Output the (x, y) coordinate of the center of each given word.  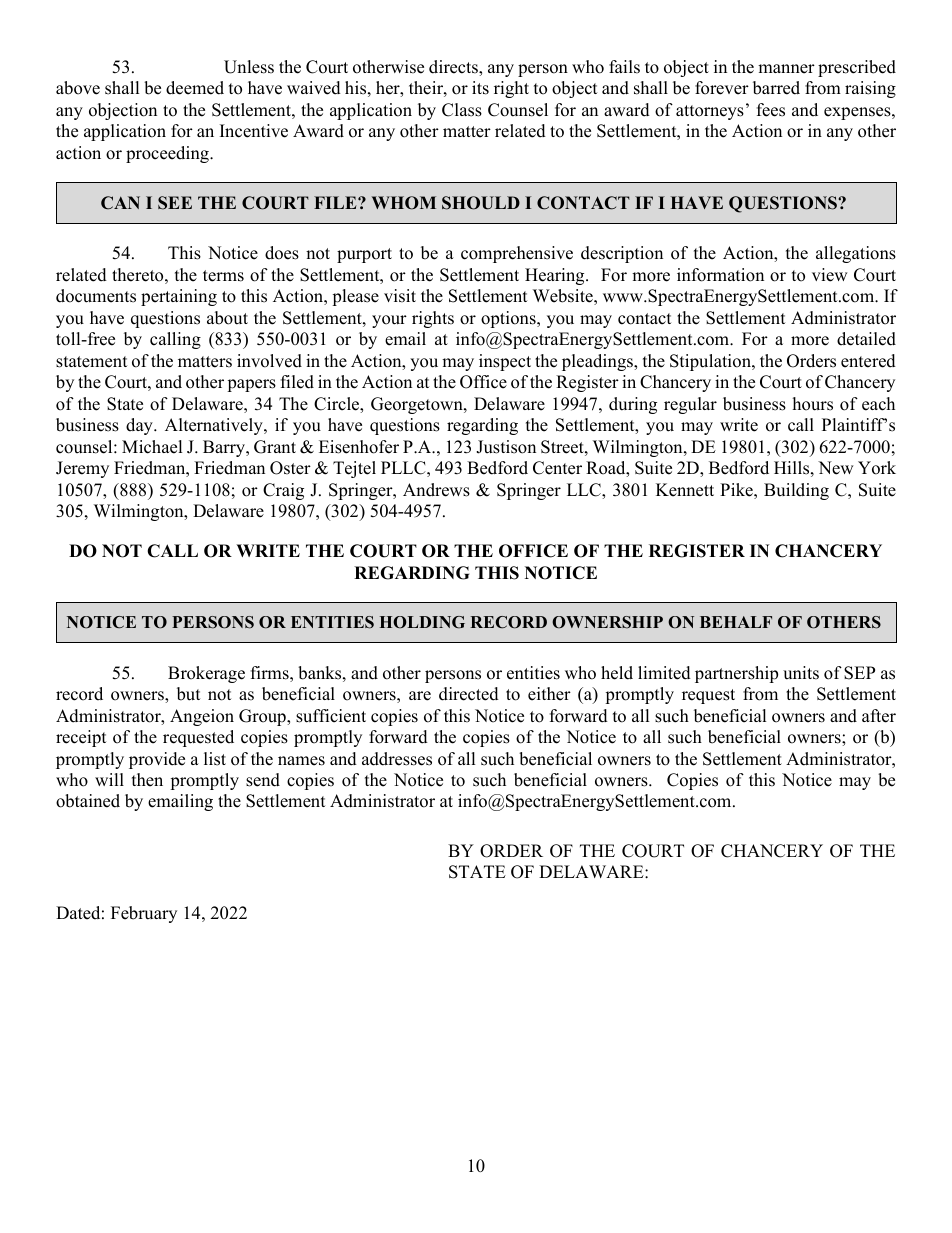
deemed (195, 88)
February (144, 914)
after (879, 716)
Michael (152, 447)
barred (776, 88)
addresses (397, 759)
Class (462, 110)
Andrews (436, 490)
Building (796, 491)
